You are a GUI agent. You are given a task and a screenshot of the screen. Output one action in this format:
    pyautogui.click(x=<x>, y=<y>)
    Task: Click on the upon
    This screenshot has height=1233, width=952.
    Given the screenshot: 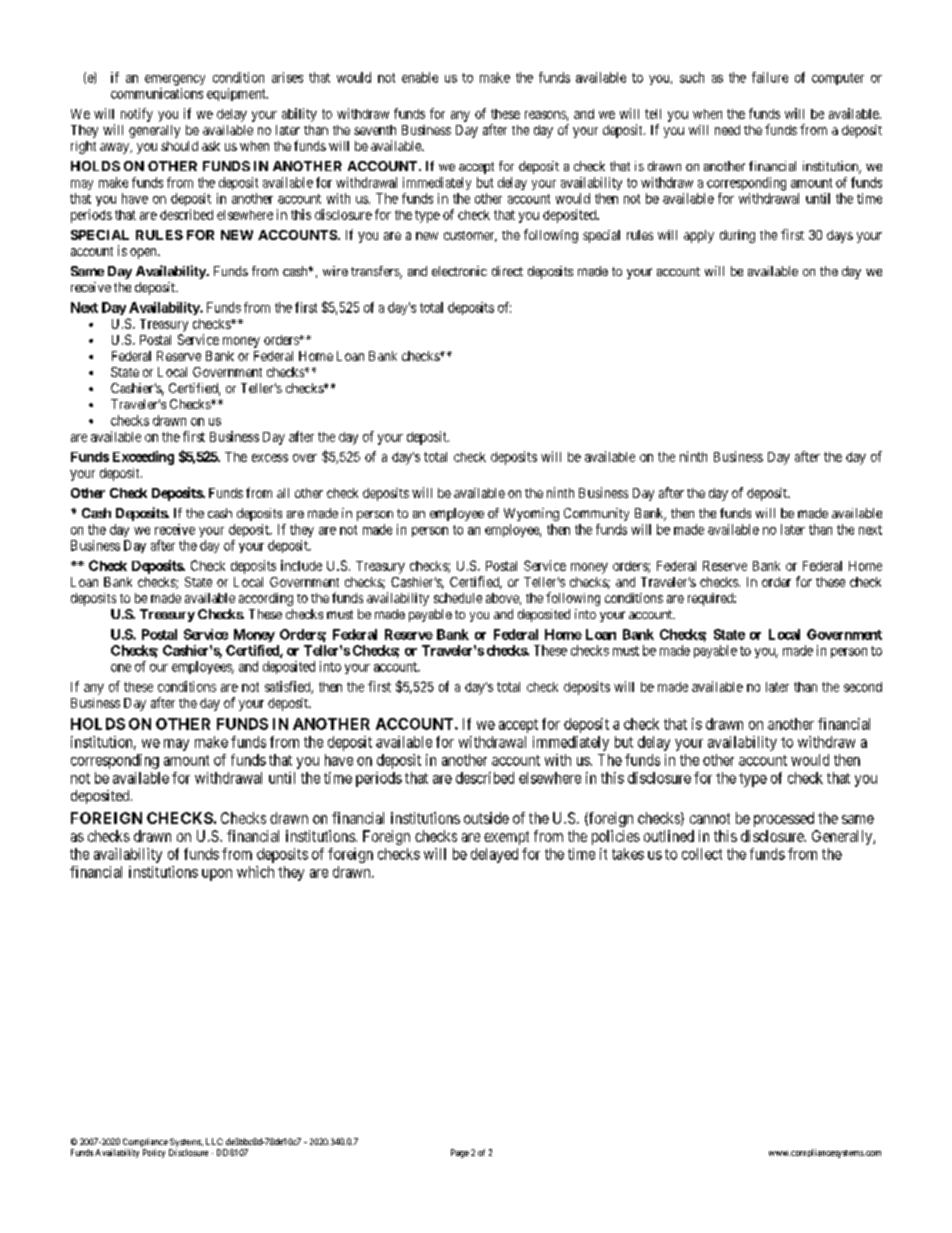 What is the action you would take?
    pyautogui.click(x=217, y=875)
